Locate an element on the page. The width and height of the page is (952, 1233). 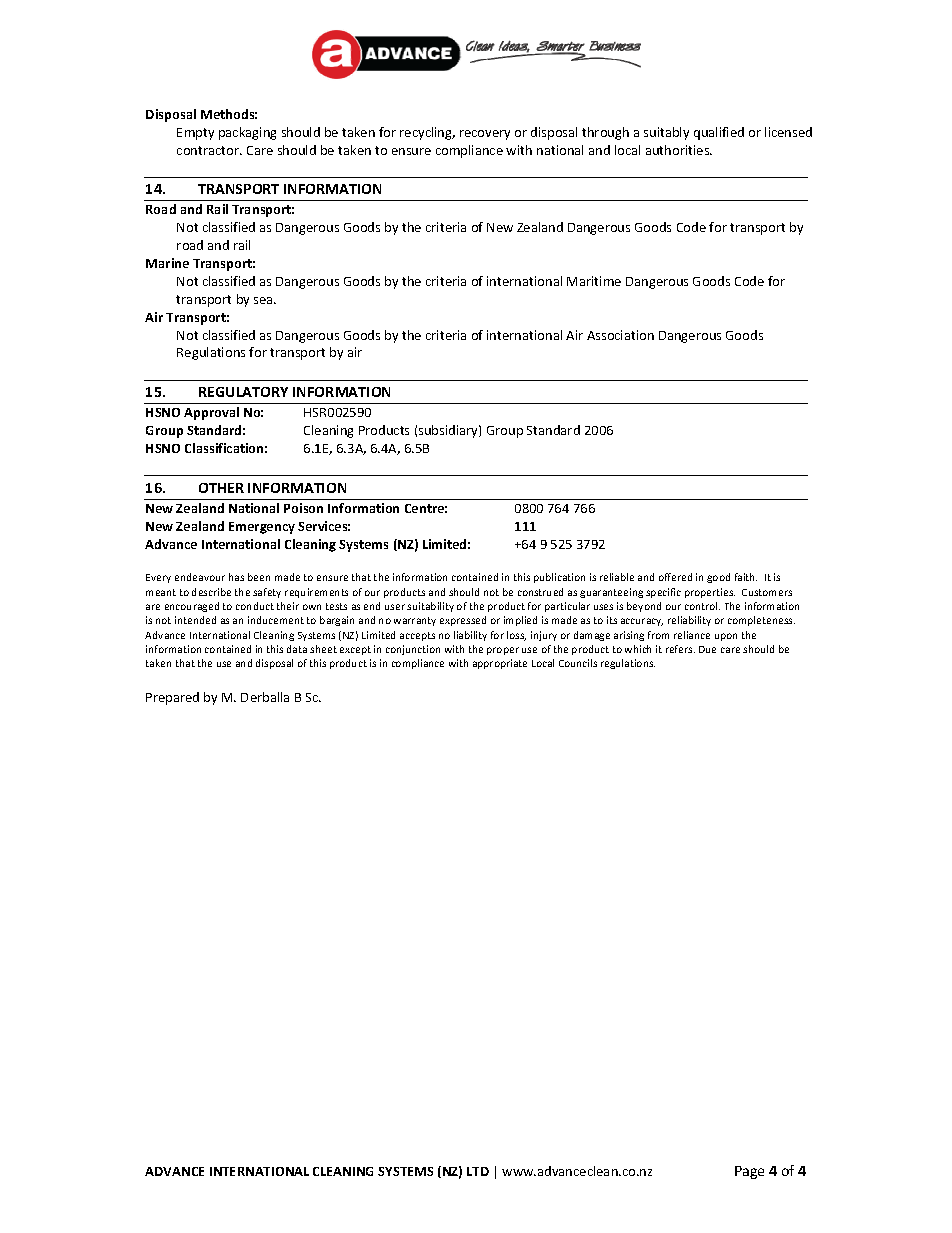
qualified is located at coordinates (719, 133).
